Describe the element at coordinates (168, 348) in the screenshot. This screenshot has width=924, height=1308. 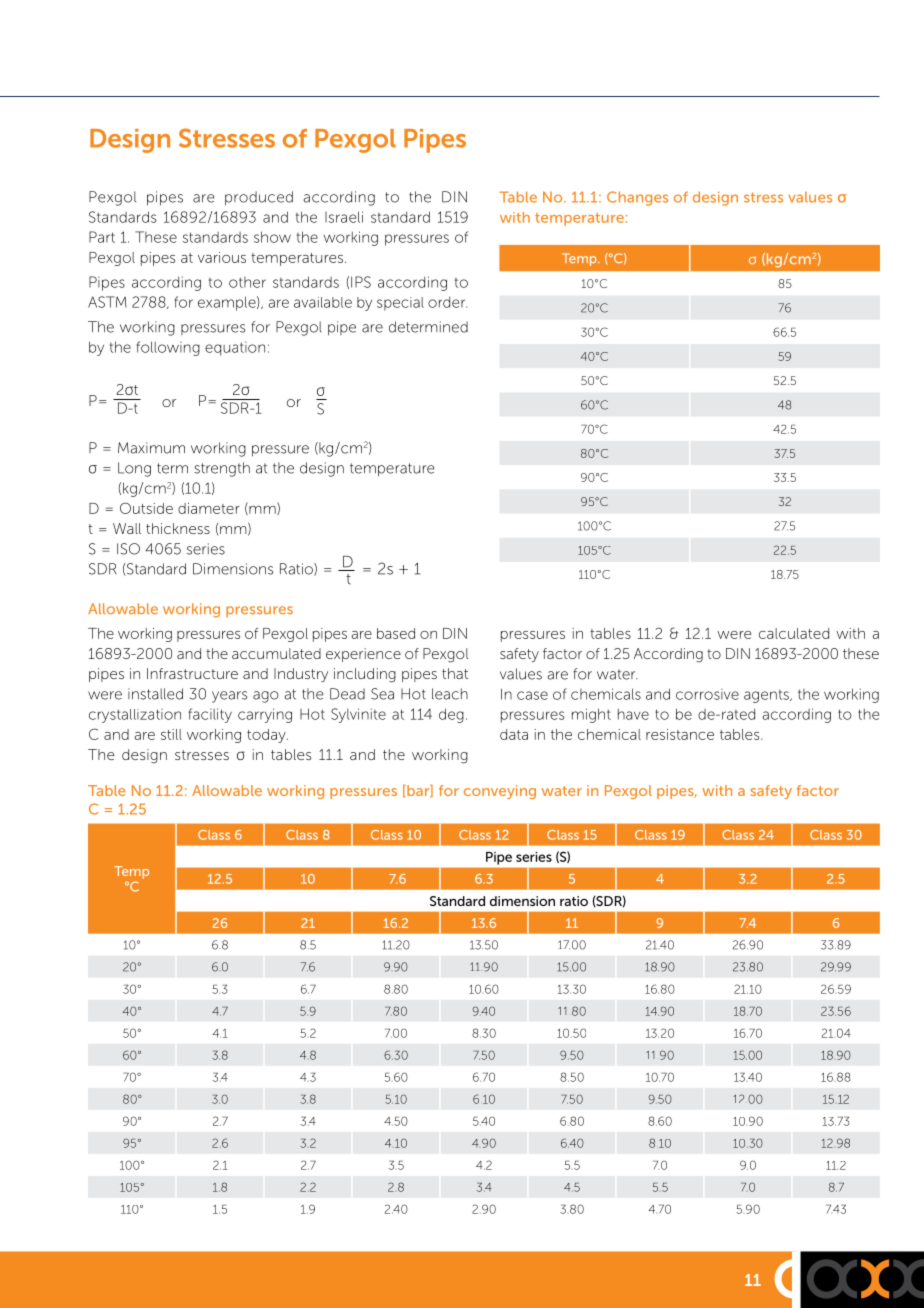
I see `following` at that location.
